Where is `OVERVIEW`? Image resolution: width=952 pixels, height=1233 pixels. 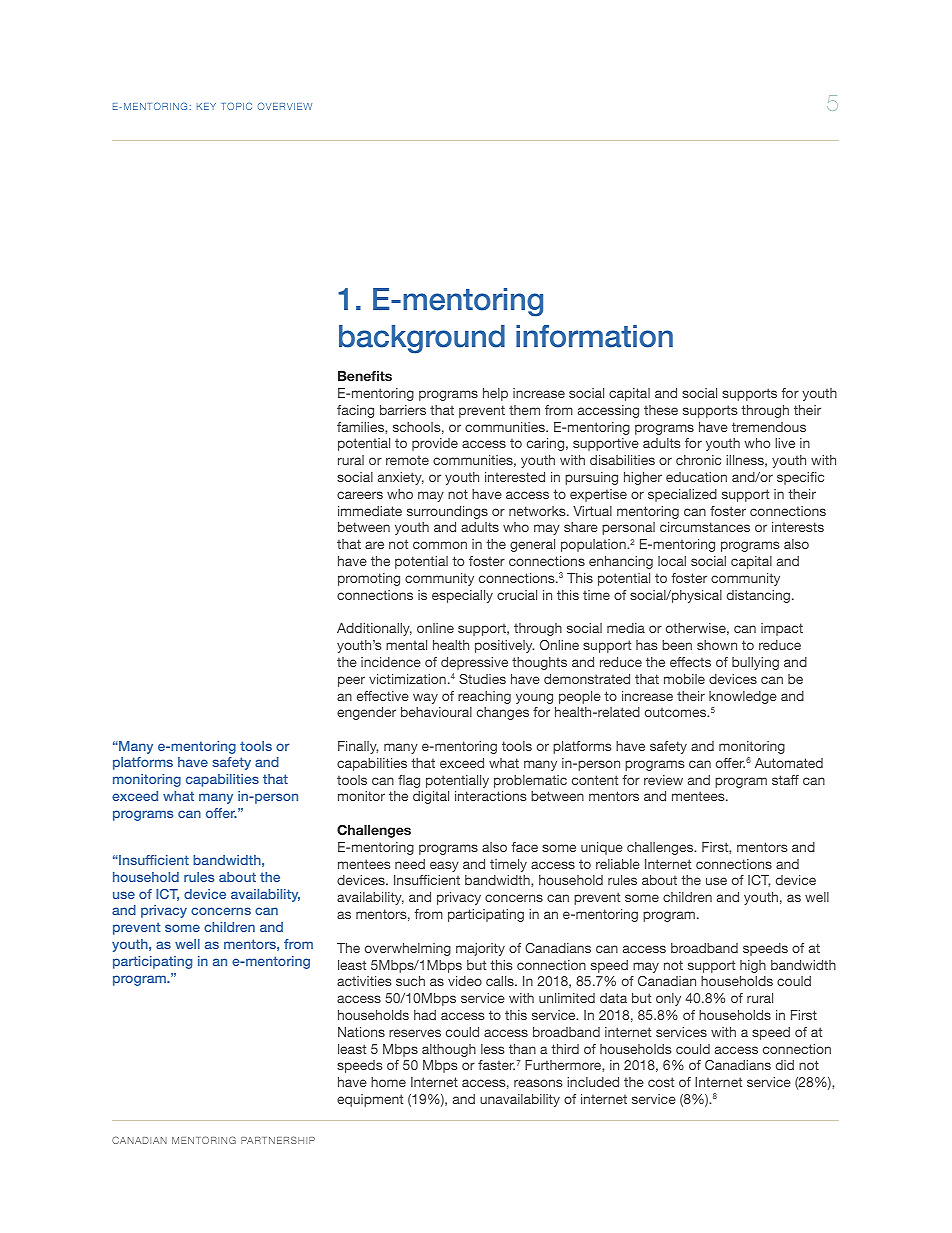 OVERVIEW is located at coordinates (284, 106).
